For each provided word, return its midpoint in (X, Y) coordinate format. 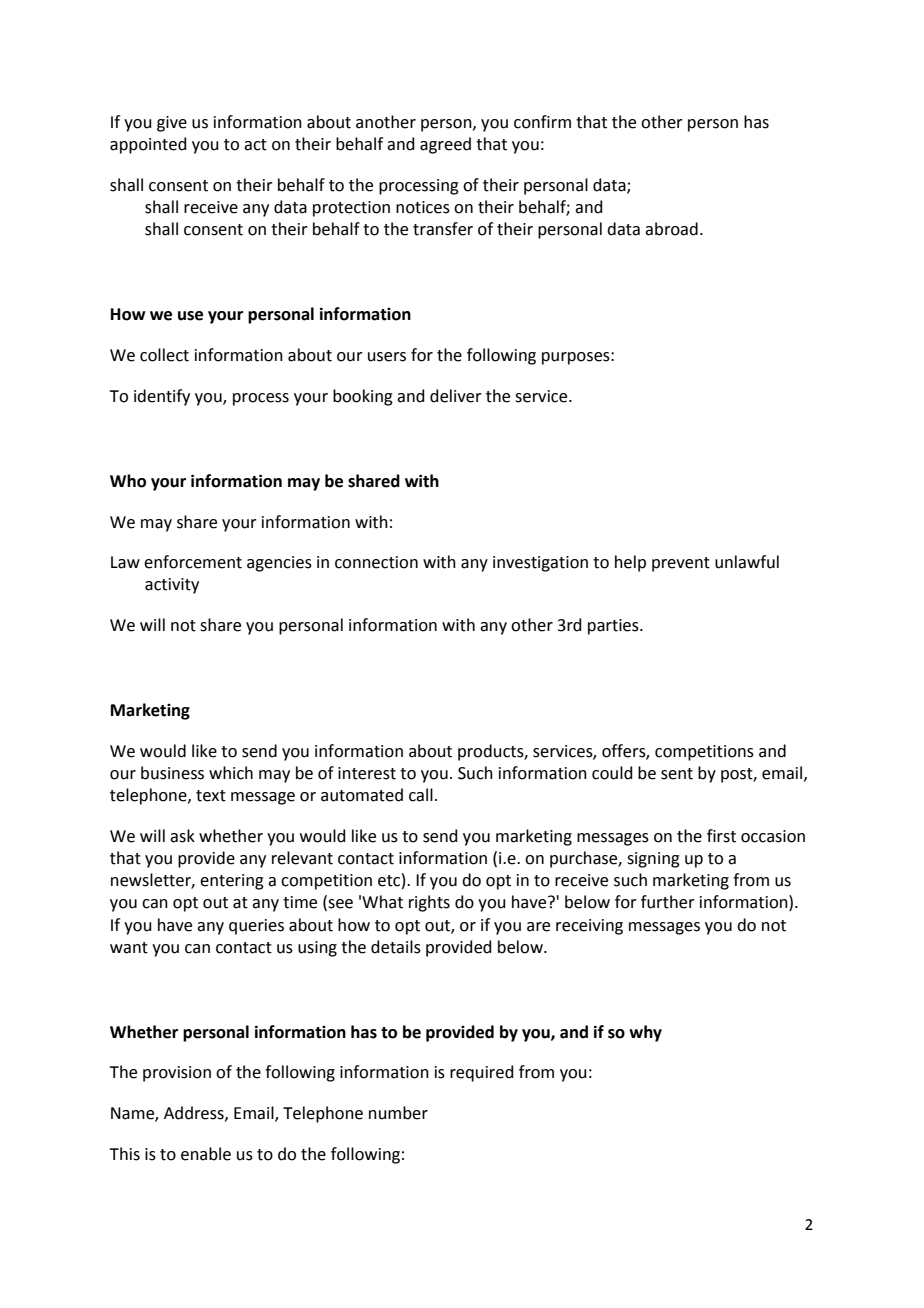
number (398, 1113)
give (172, 124)
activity (172, 586)
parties (614, 627)
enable (206, 1154)
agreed (445, 145)
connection (376, 562)
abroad (671, 229)
